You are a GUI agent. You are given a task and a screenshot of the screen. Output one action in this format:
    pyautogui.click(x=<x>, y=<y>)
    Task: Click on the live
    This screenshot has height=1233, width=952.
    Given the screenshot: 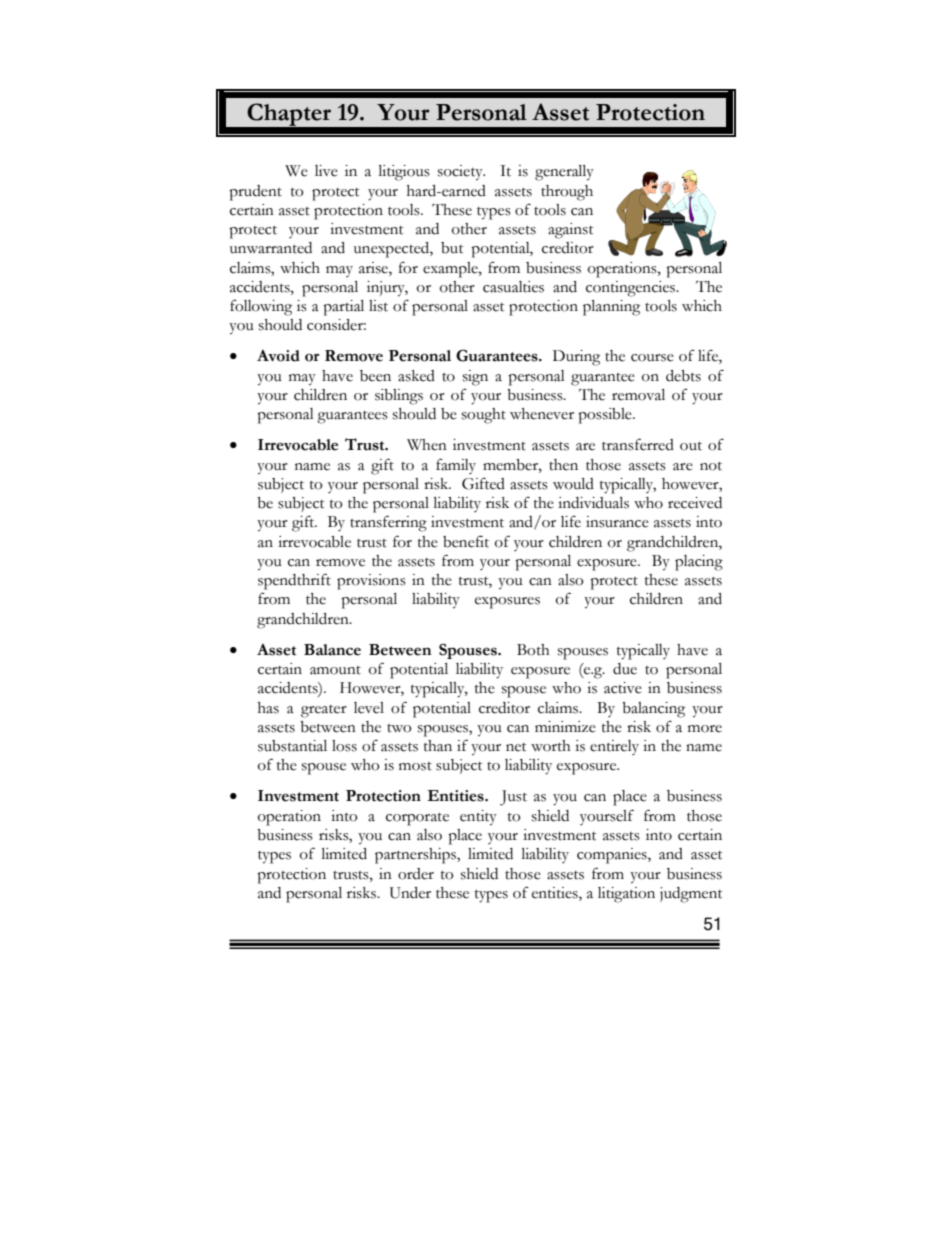 What is the action you would take?
    pyautogui.click(x=326, y=171)
